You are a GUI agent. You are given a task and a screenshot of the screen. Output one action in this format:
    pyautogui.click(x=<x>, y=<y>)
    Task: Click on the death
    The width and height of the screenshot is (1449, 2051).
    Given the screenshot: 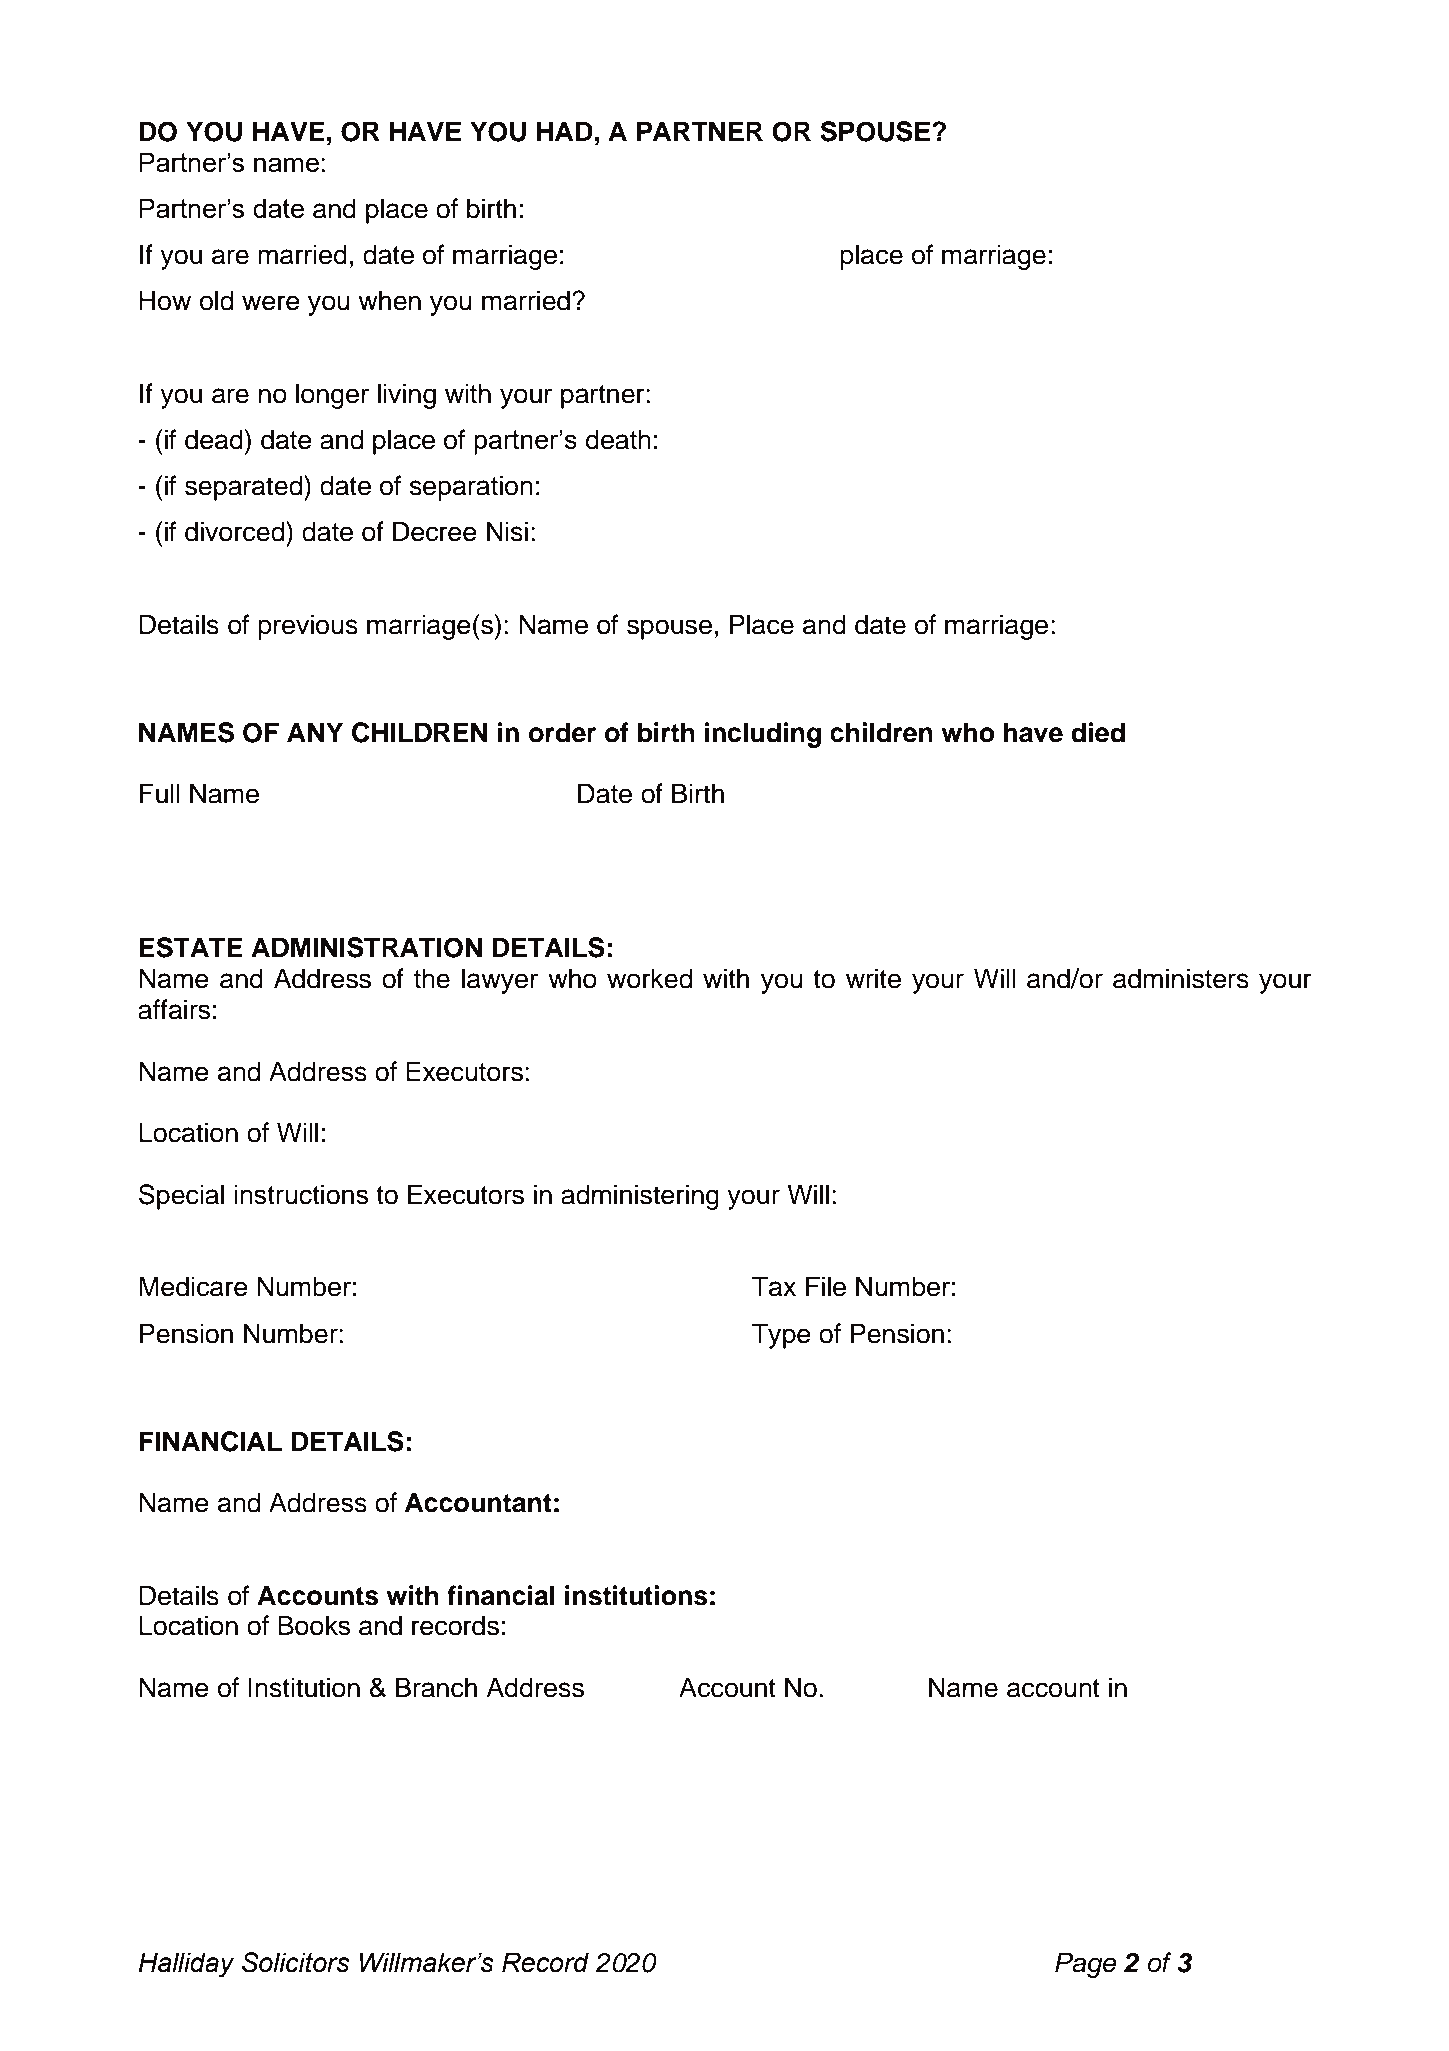 What is the action you would take?
    pyautogui.click(x=618, y=439)
